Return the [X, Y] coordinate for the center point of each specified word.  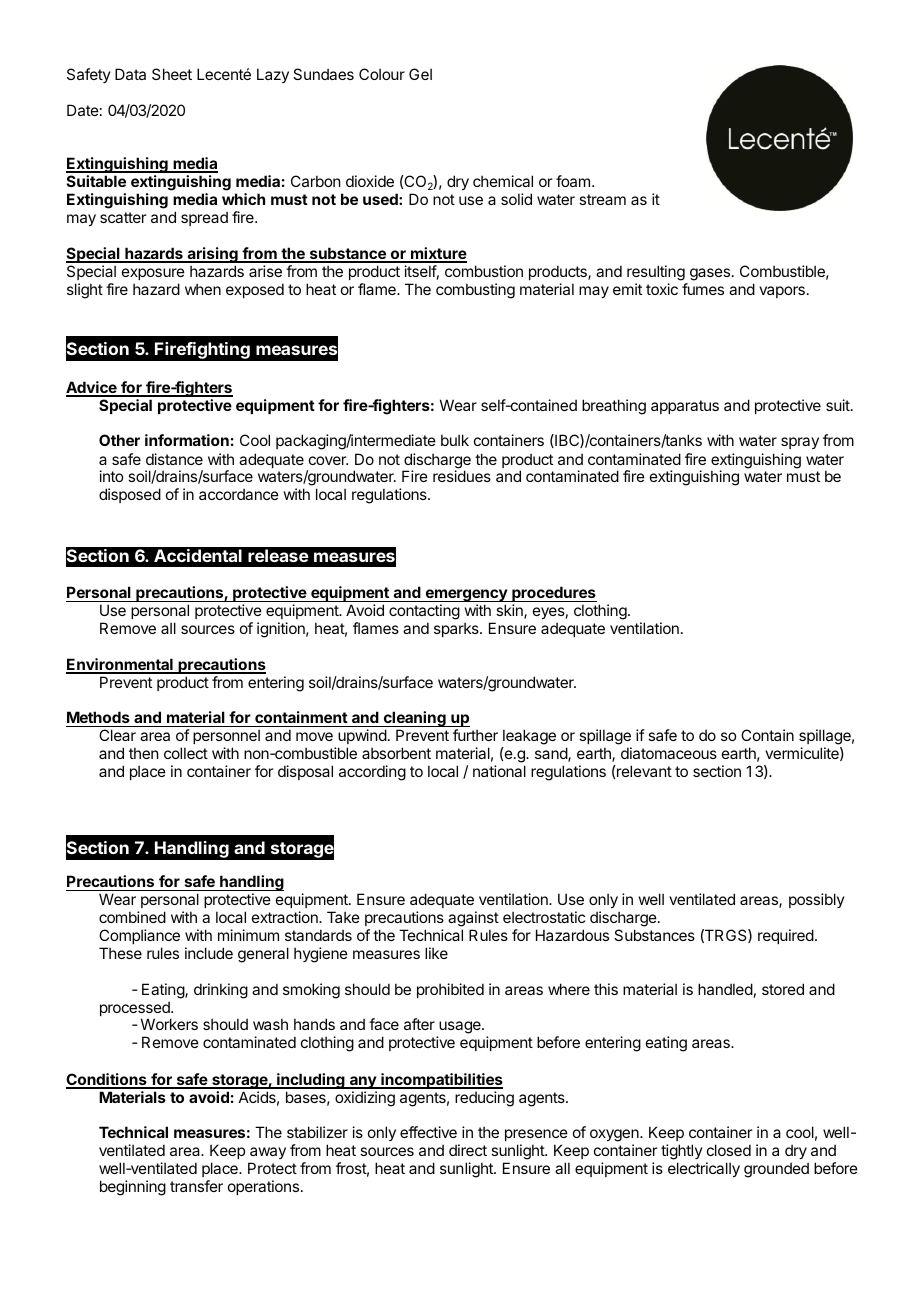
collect [186, 753]
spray [800, 443]
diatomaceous [669, 753]
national [499, 771]
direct [468, 1150]
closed [729, 1150]
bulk [455, 440]
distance [174, 459]
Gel [420, 74]
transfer [196, 1186]
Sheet [172, 74]
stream [602, 199]
